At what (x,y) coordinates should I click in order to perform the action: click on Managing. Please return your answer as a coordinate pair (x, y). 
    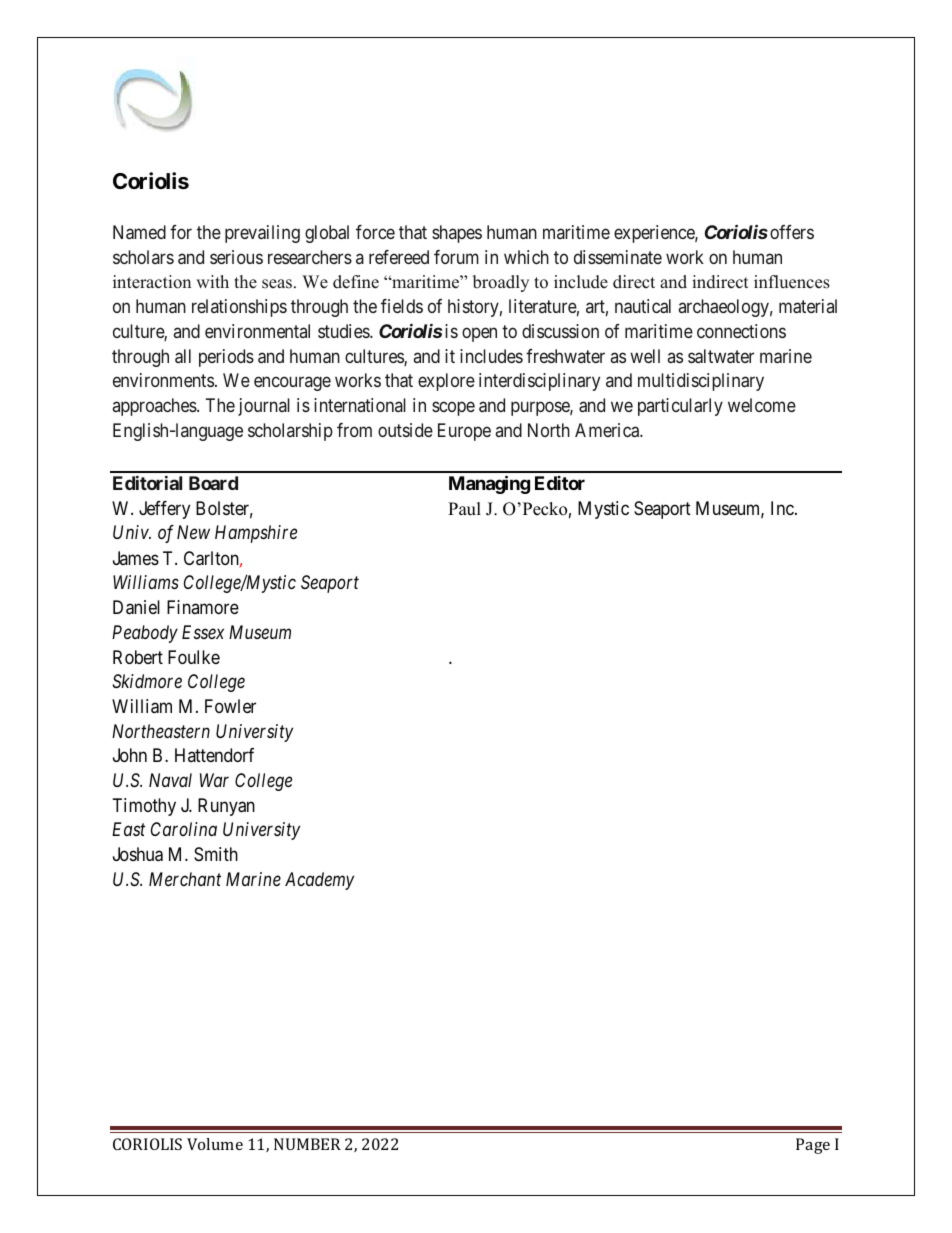
    Looking at the image, I should click on (489, 484).
